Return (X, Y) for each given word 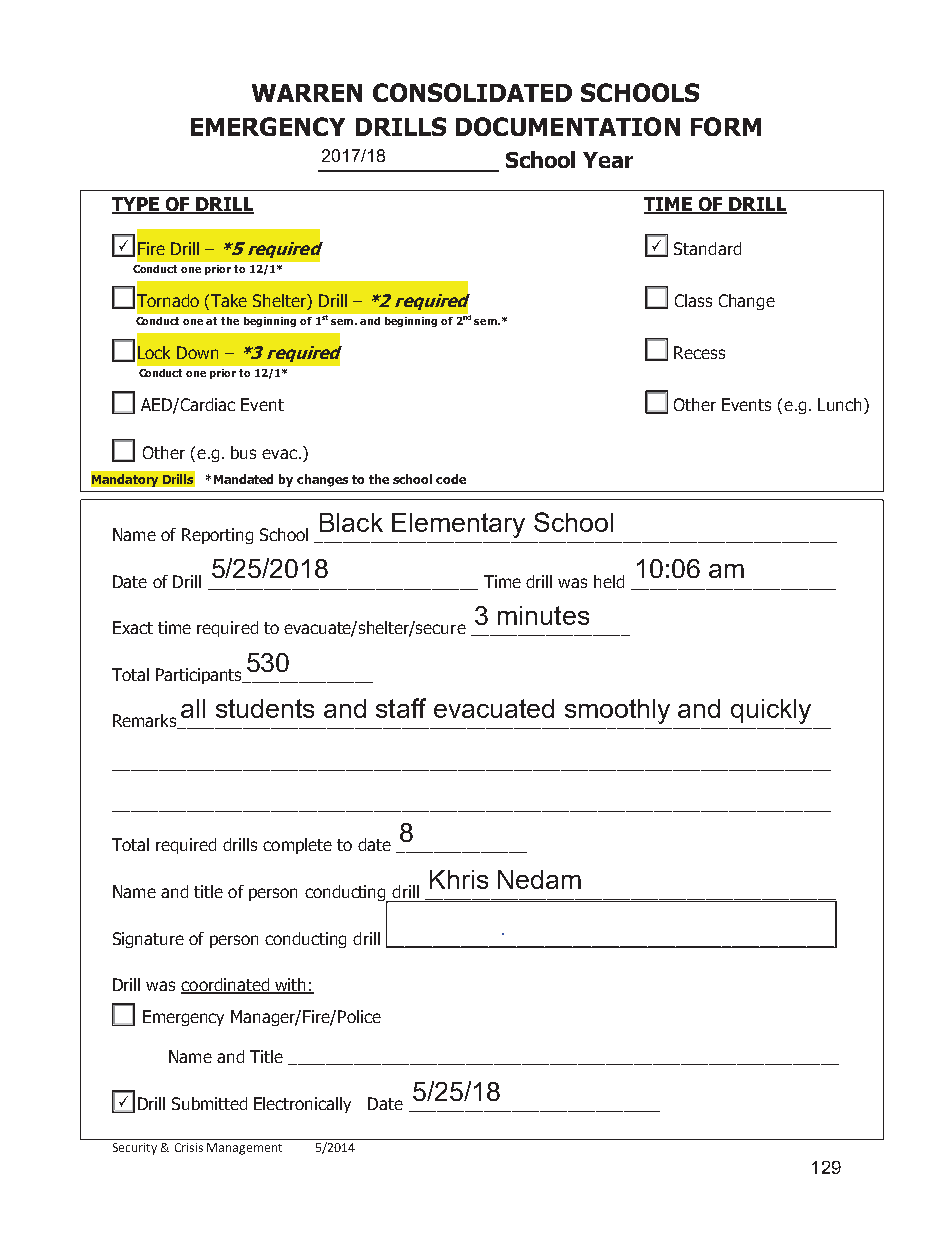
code (451, 479)
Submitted (209, 1103)
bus (243, 452)
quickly (771, 711)
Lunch (841, 404)
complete (297, 846)
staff (401, 708)
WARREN (307, 93)
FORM (726, 126)
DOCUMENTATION (568, 126)
